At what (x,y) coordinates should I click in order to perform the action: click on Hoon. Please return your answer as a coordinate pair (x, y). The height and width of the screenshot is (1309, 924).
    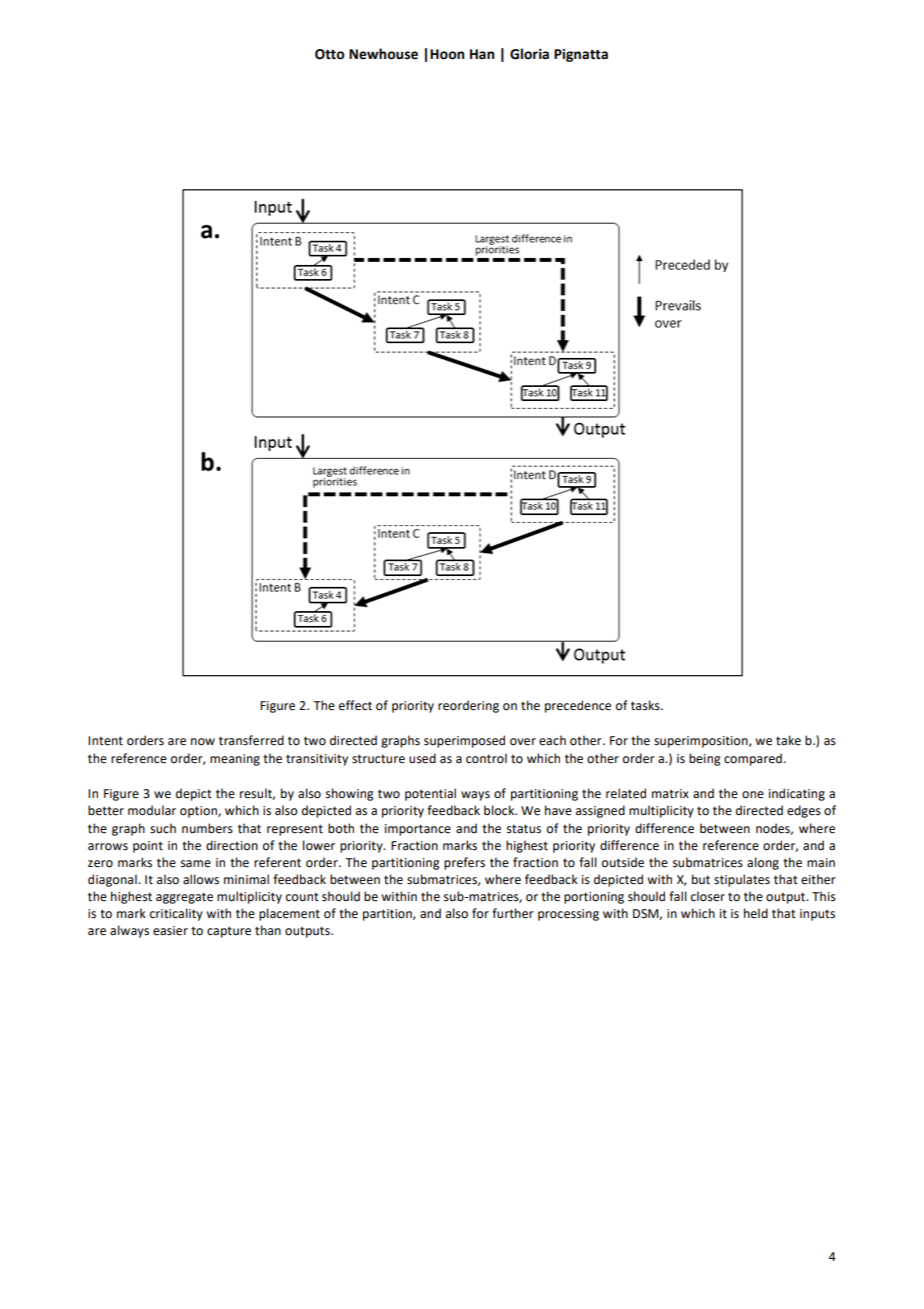
    Looking at the image, I should click on (447, 54).
